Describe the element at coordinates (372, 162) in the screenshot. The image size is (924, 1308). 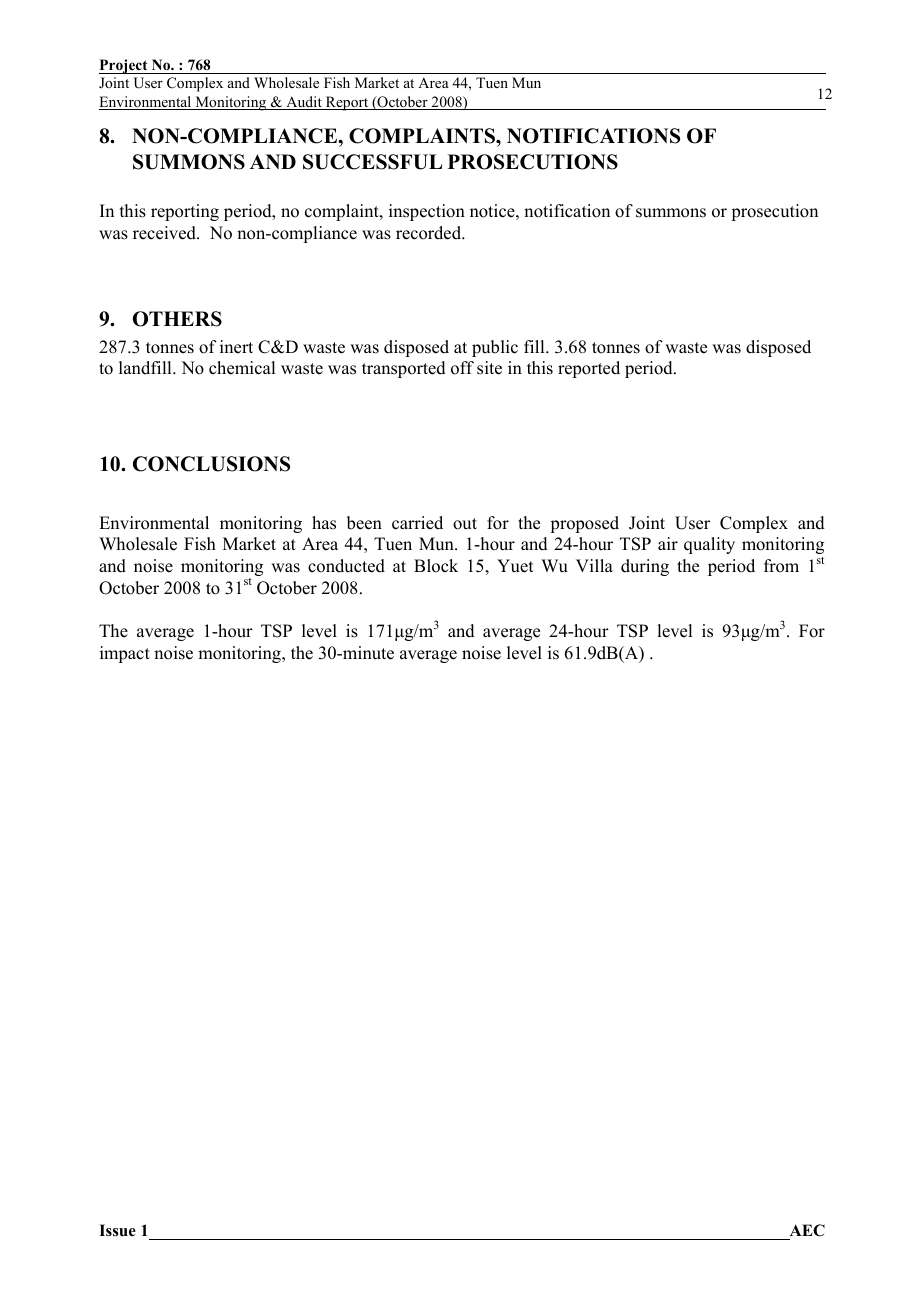
I see `SUCCESSFUL` at that location.
